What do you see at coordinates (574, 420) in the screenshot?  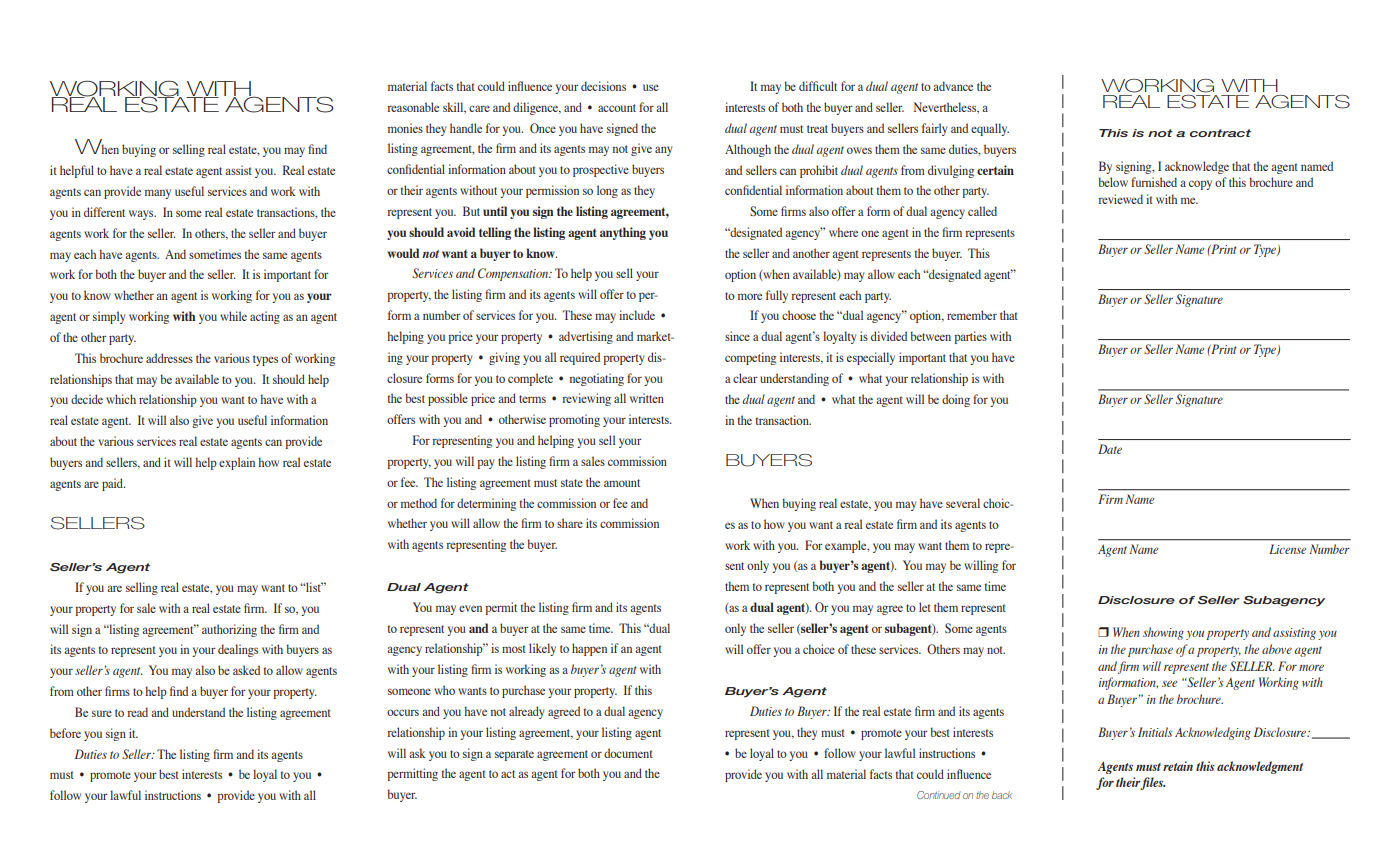 I see `promoting` at bounding box center [574, 420].
